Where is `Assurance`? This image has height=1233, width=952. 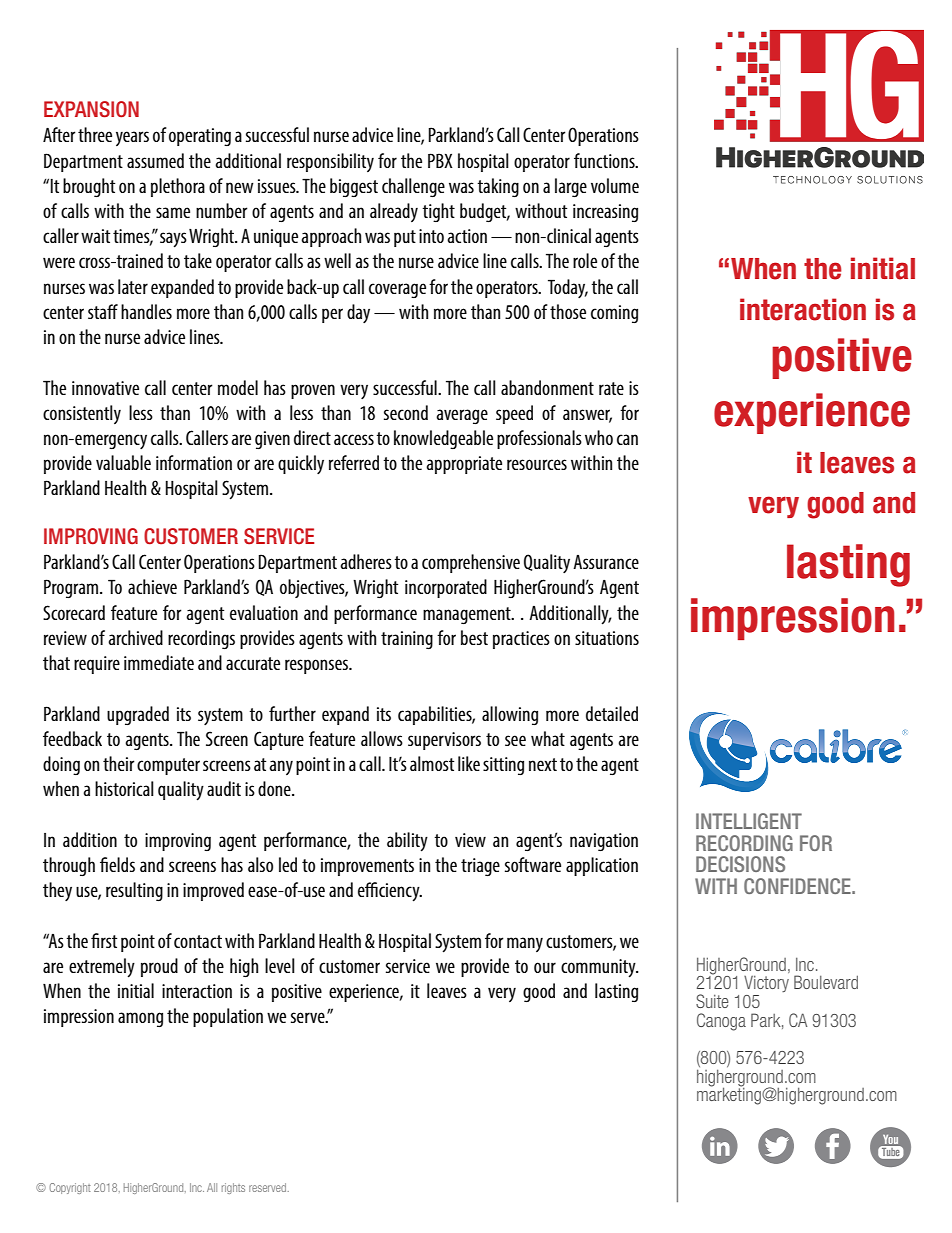
Assurance is located at coordinates (606, 562).
